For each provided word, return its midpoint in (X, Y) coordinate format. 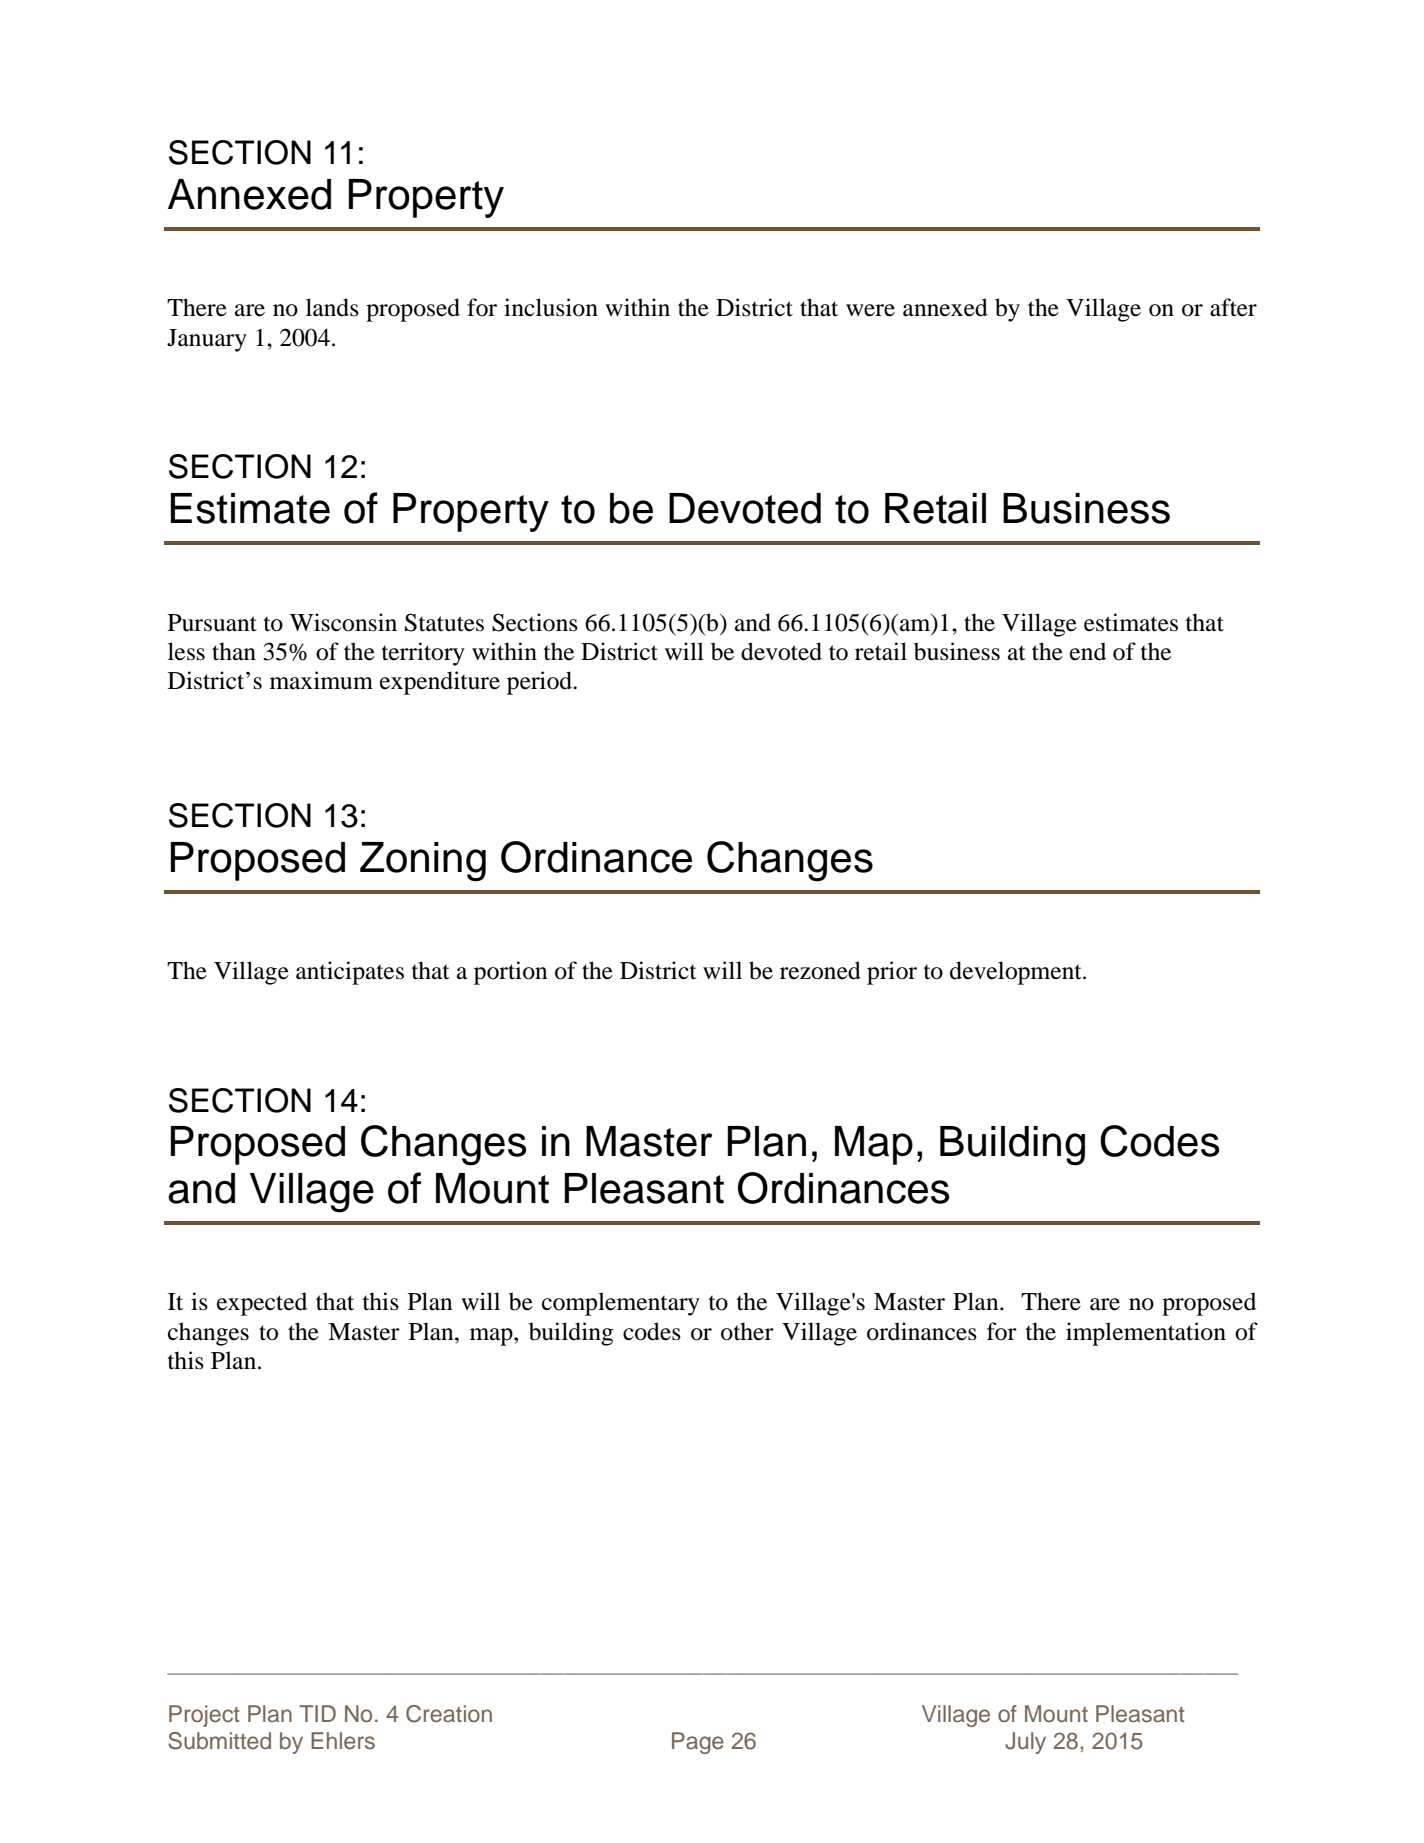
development (1017, 973)
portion (511, 973)
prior (892, 973)
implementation (1146, 1334)
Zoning (423, 862)
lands (332, 307)
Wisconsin (343, 622)
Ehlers (343, 1741)
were (870, 310)
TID (317, 1713)
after (1233, 307)
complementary (621, 1304)
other (747, 1331)
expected (262, 1304)
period (541, 683)
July (1025, 1743)
